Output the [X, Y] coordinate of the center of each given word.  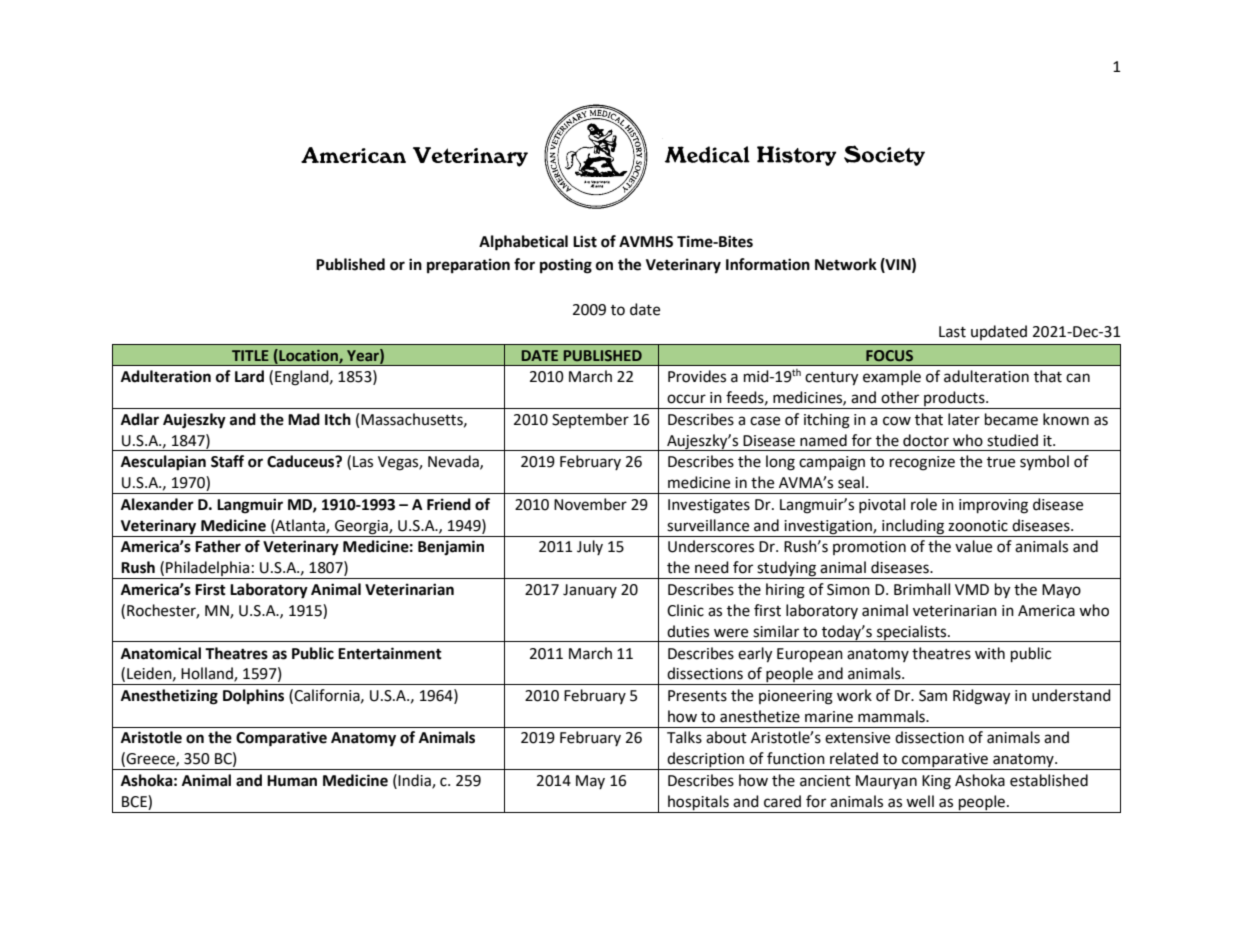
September [590, 420]
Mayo [1061, 591]
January [590, 591]
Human [292, 781]
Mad [304, 419]
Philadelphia [208, 570]
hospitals [698, 803]
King [936, 782]
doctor [926, 440]
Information [768, 264]
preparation [468, 266]
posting [566, 266]
